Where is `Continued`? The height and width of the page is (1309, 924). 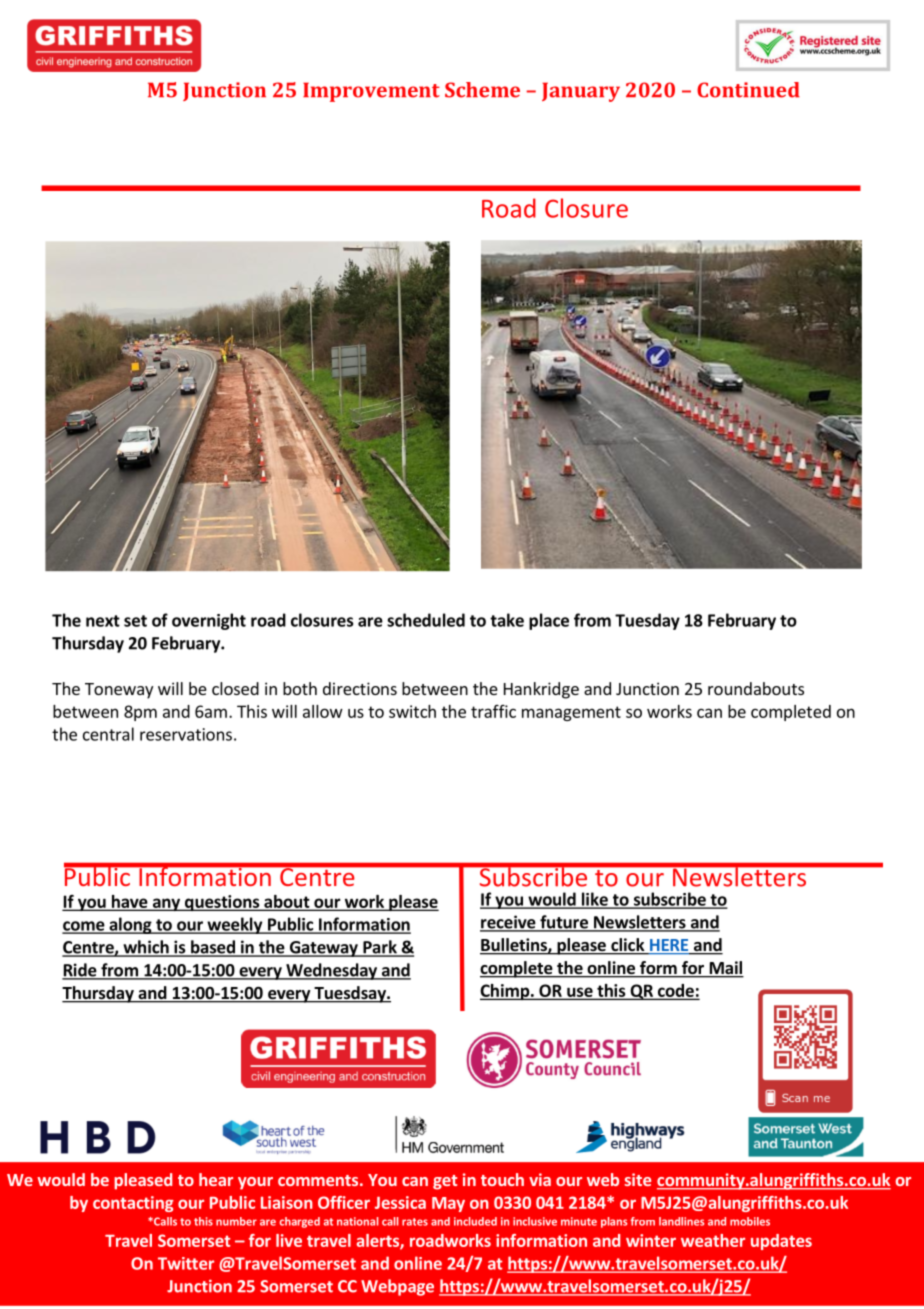 Continued is located at coordinates (748, 90).
